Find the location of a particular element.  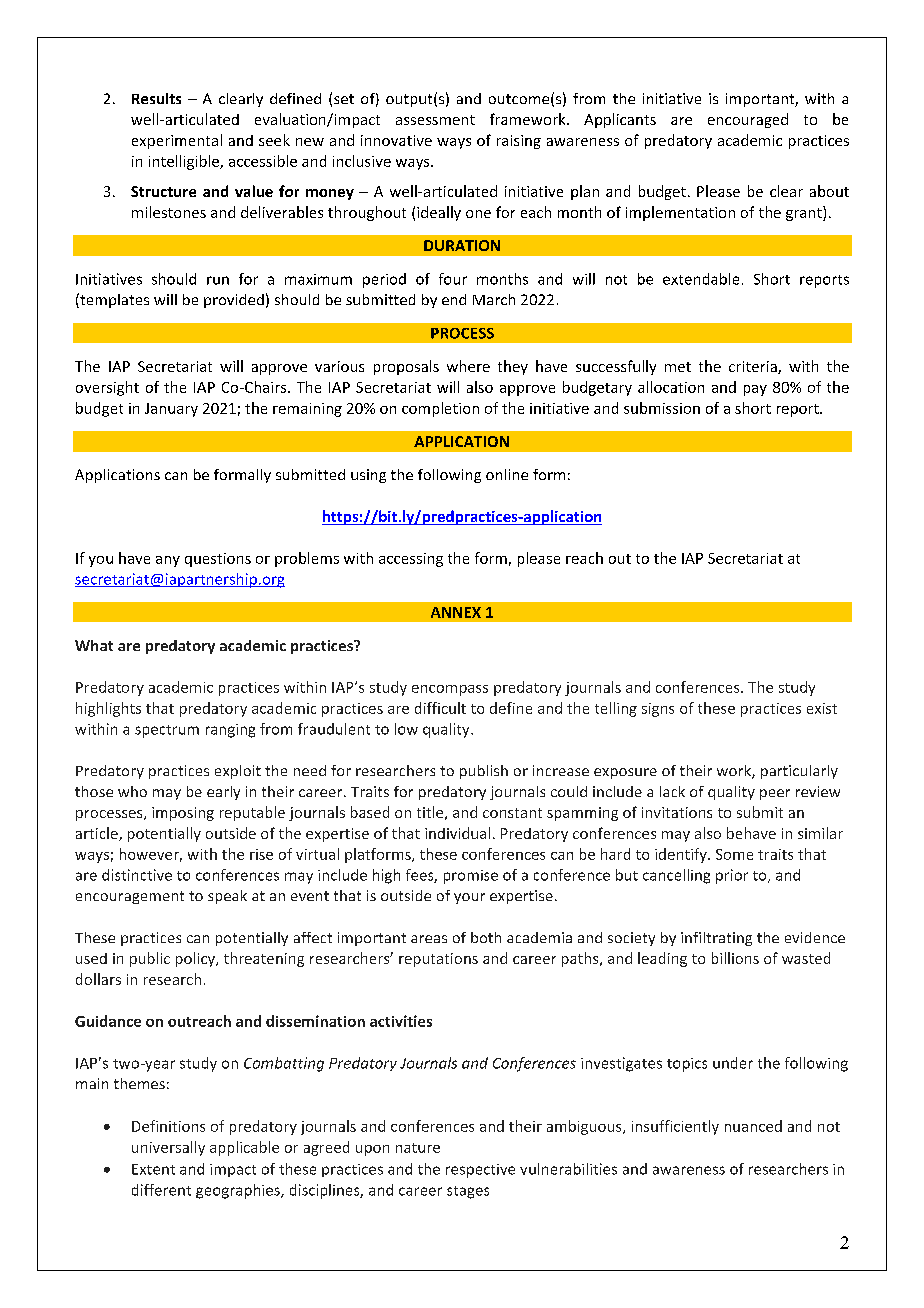

any is located at coordinates (168, 561).
